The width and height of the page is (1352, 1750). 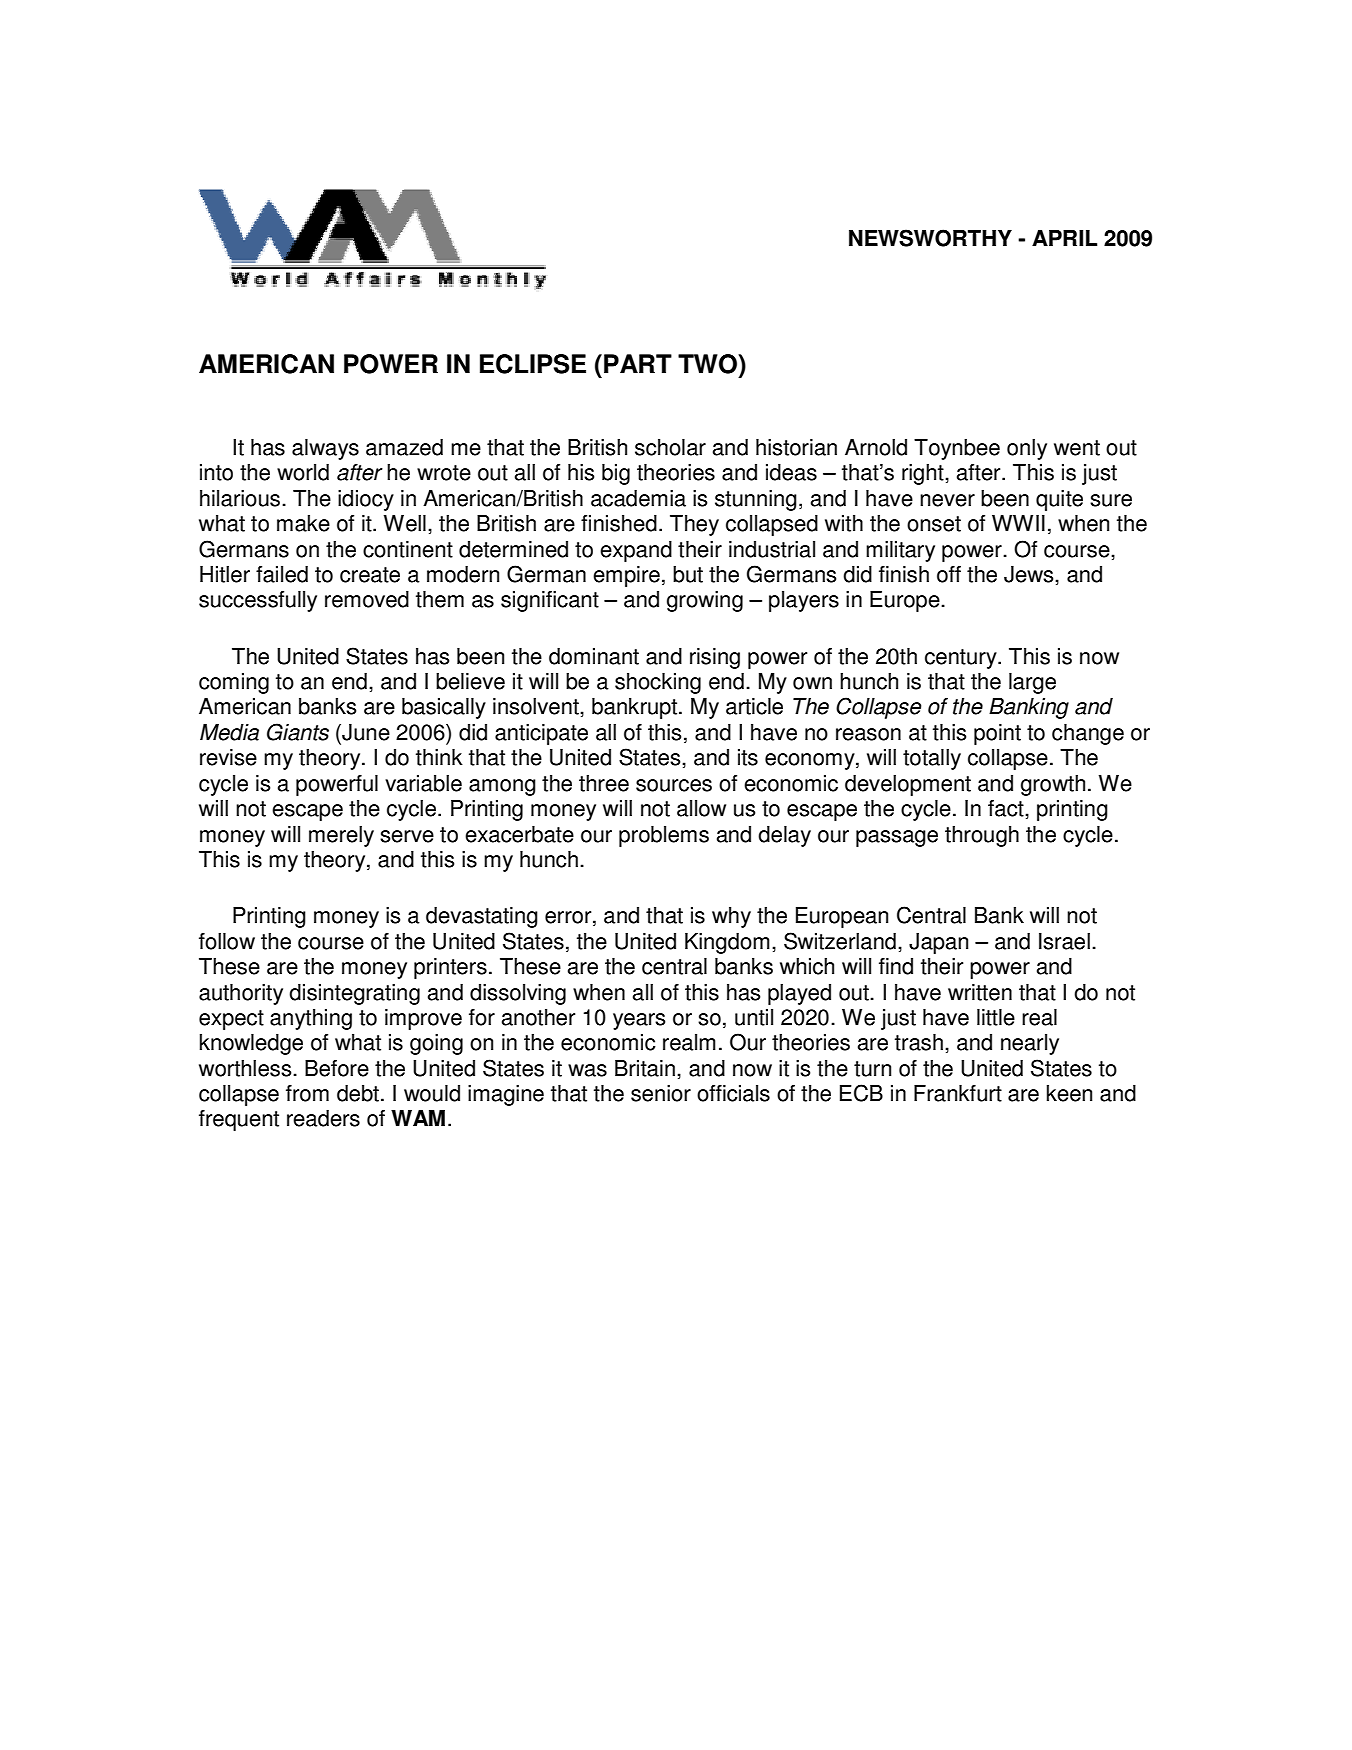 What do you see at coordinates (1007, 808) in the page?
I see `fact` at bounding box center [1007, 808].
